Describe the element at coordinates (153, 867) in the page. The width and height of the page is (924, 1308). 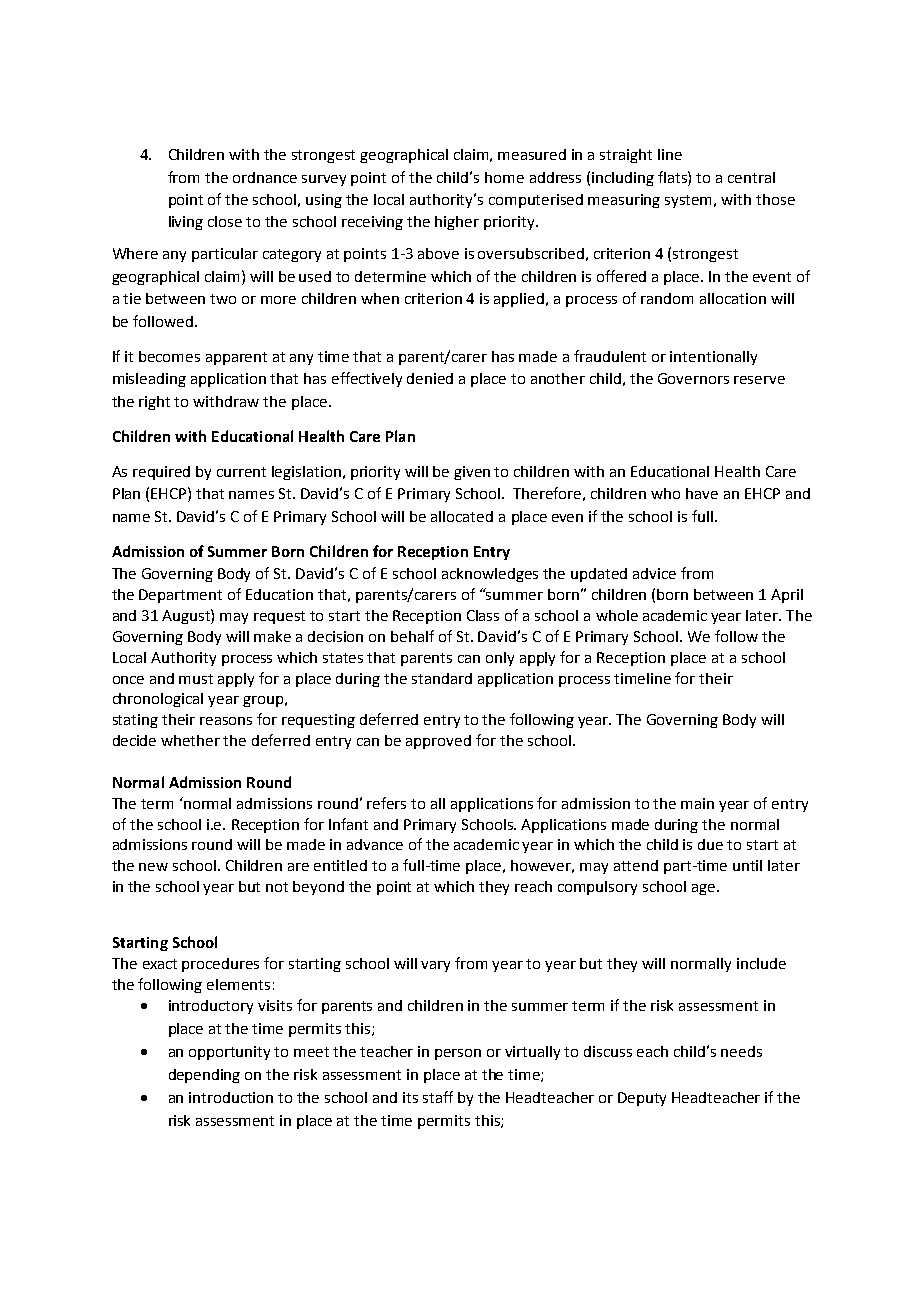
I see `new` at that location.
